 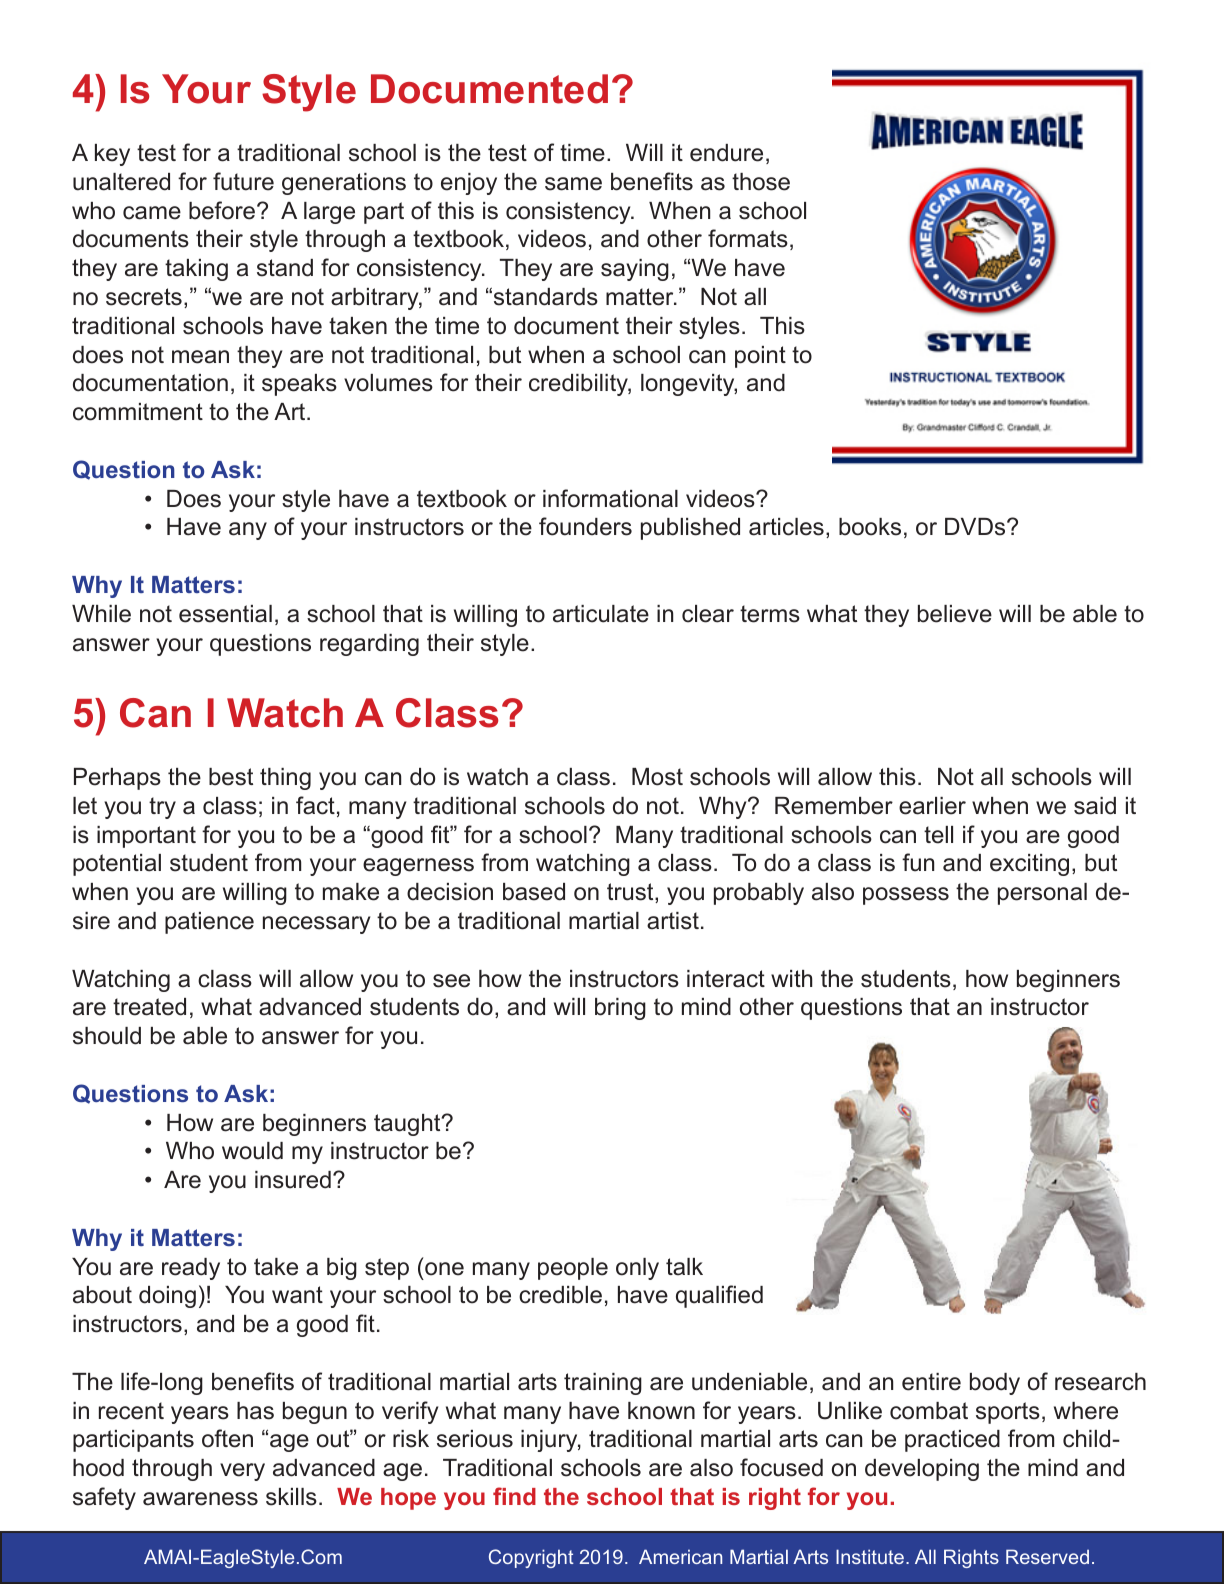 I want to click on people, so click(x=573, y=1269).
